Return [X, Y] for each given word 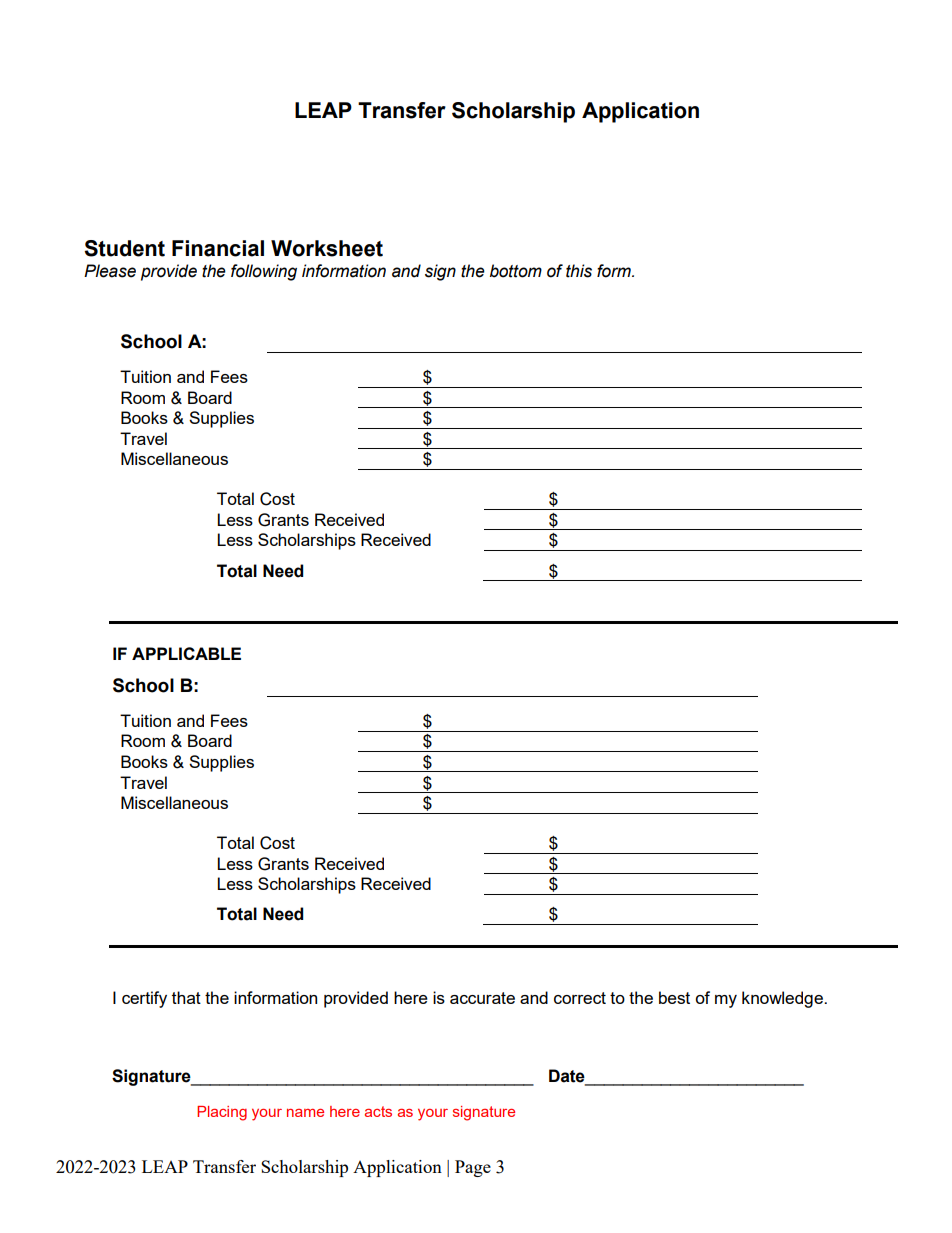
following [264, 272]
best [674, 997]
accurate [482, 998]
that [186, 997]
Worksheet [327, 248]
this [579, 271]
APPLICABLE [186, 653]
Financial [218, 248]
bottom [516, 271]
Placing [222, 1113]
